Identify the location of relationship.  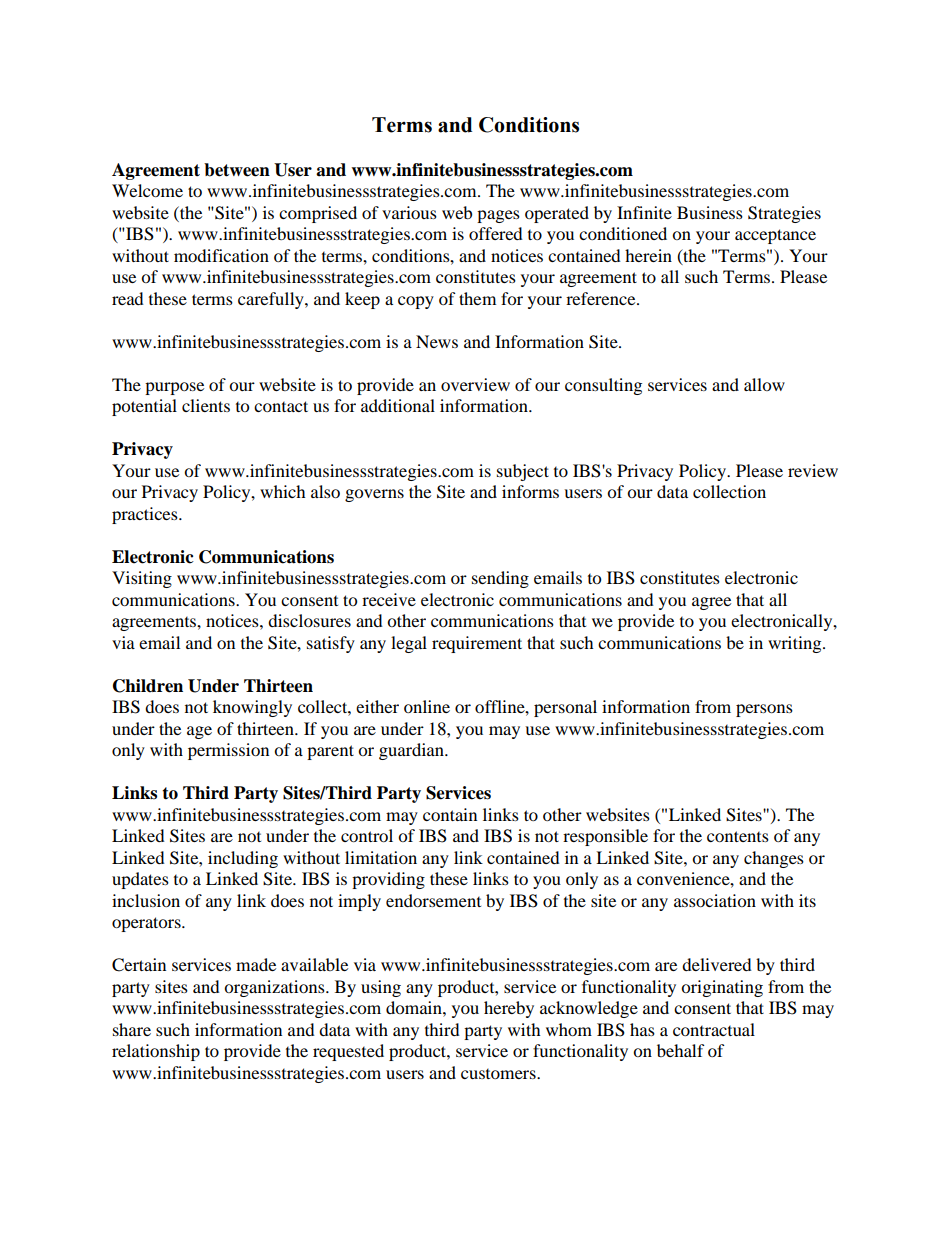
(156, 1052).
